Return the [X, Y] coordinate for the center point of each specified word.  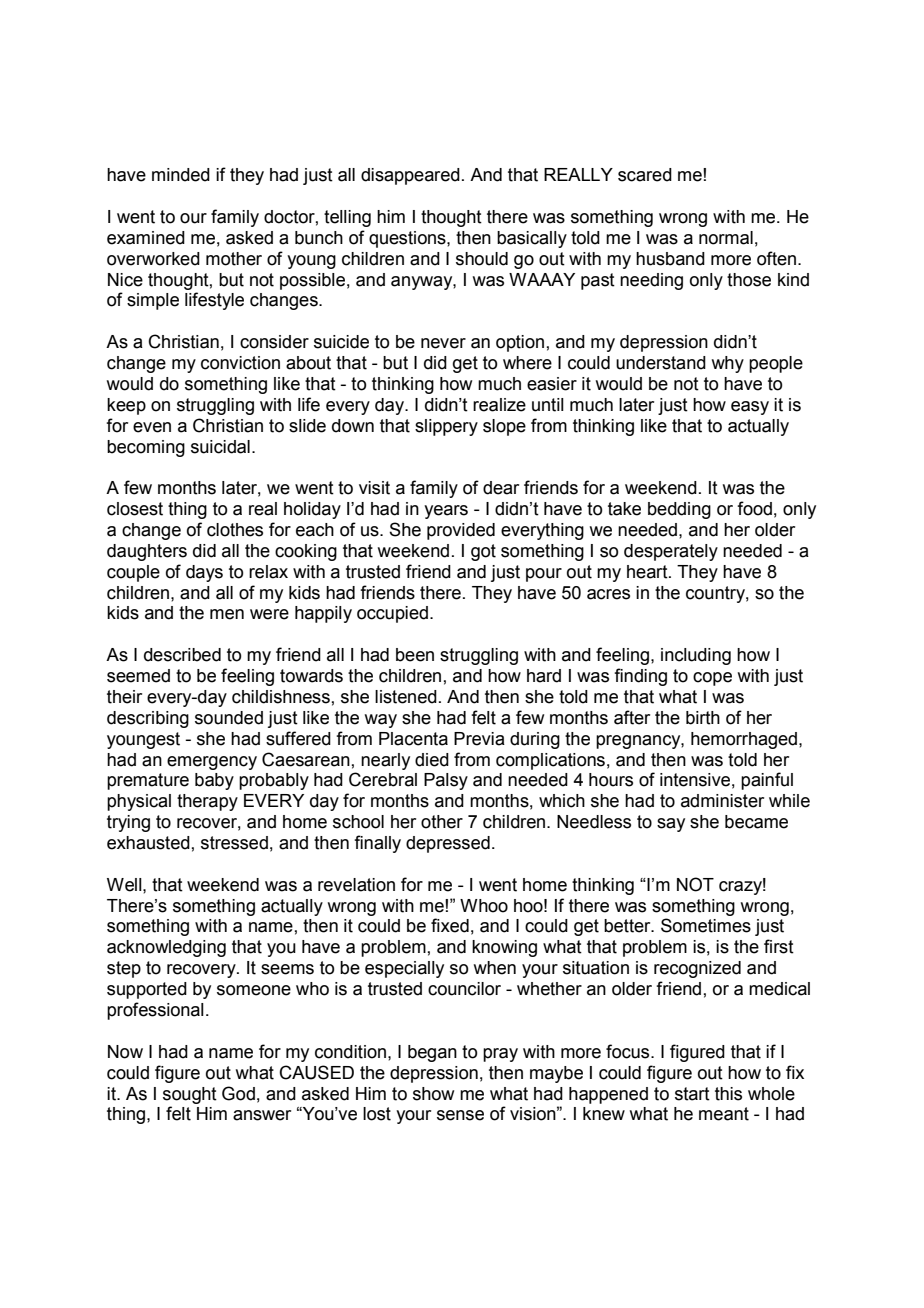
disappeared [410, 176]
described [182, 655]
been [415, 655]
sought [190, 1095]
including [696, 656]
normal [726, 238]
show [433, 1094]
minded [181, 175]
